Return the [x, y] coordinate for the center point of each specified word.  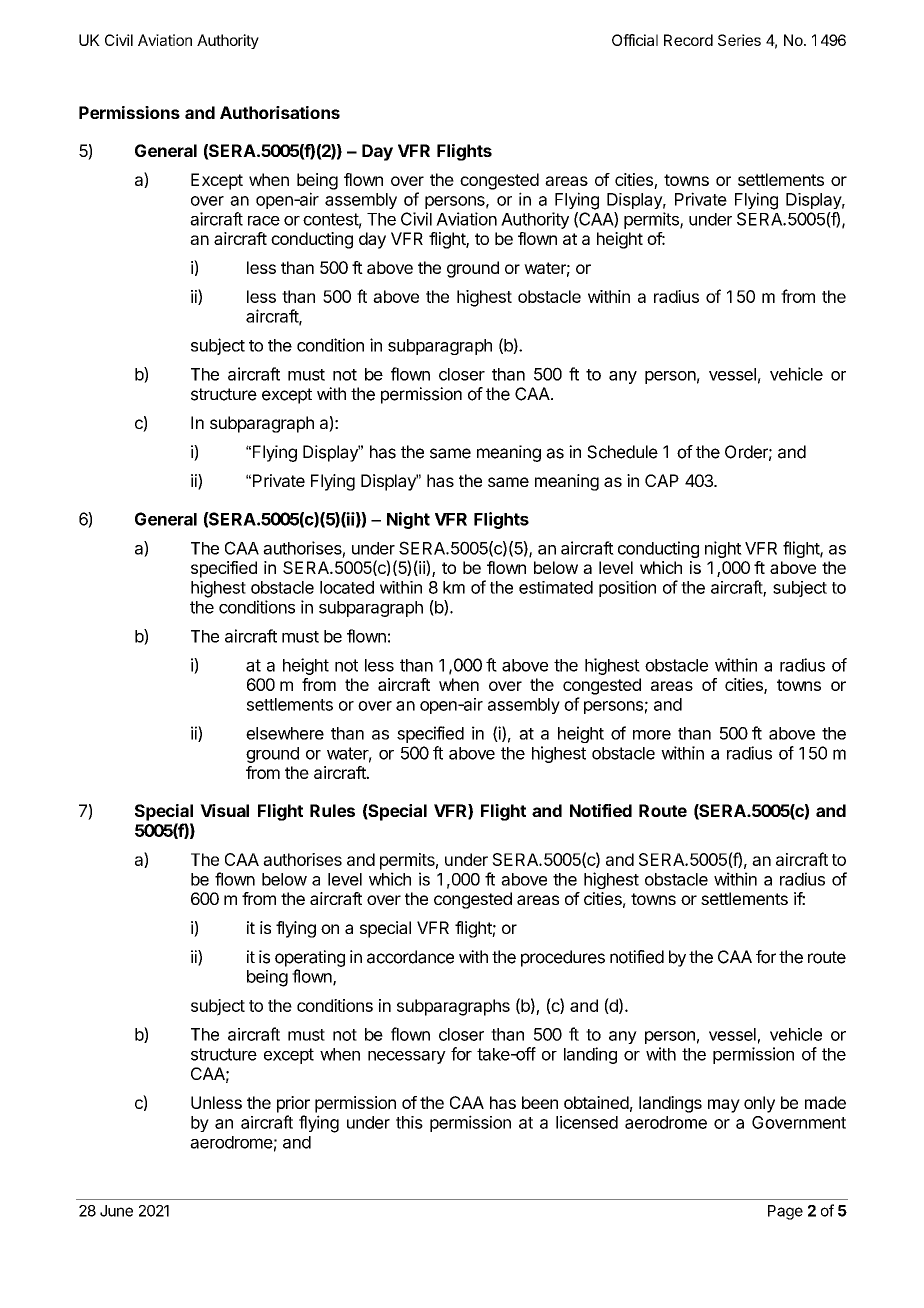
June [116, 1211]
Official [635, 40]
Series [739, 40]
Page [785, 1212]
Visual [224, 810]
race [264, 221]
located [347, 587]
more [652, 735]
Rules [332, 810]
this [409, 1122]
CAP [662, 480]
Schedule [622, 452]
